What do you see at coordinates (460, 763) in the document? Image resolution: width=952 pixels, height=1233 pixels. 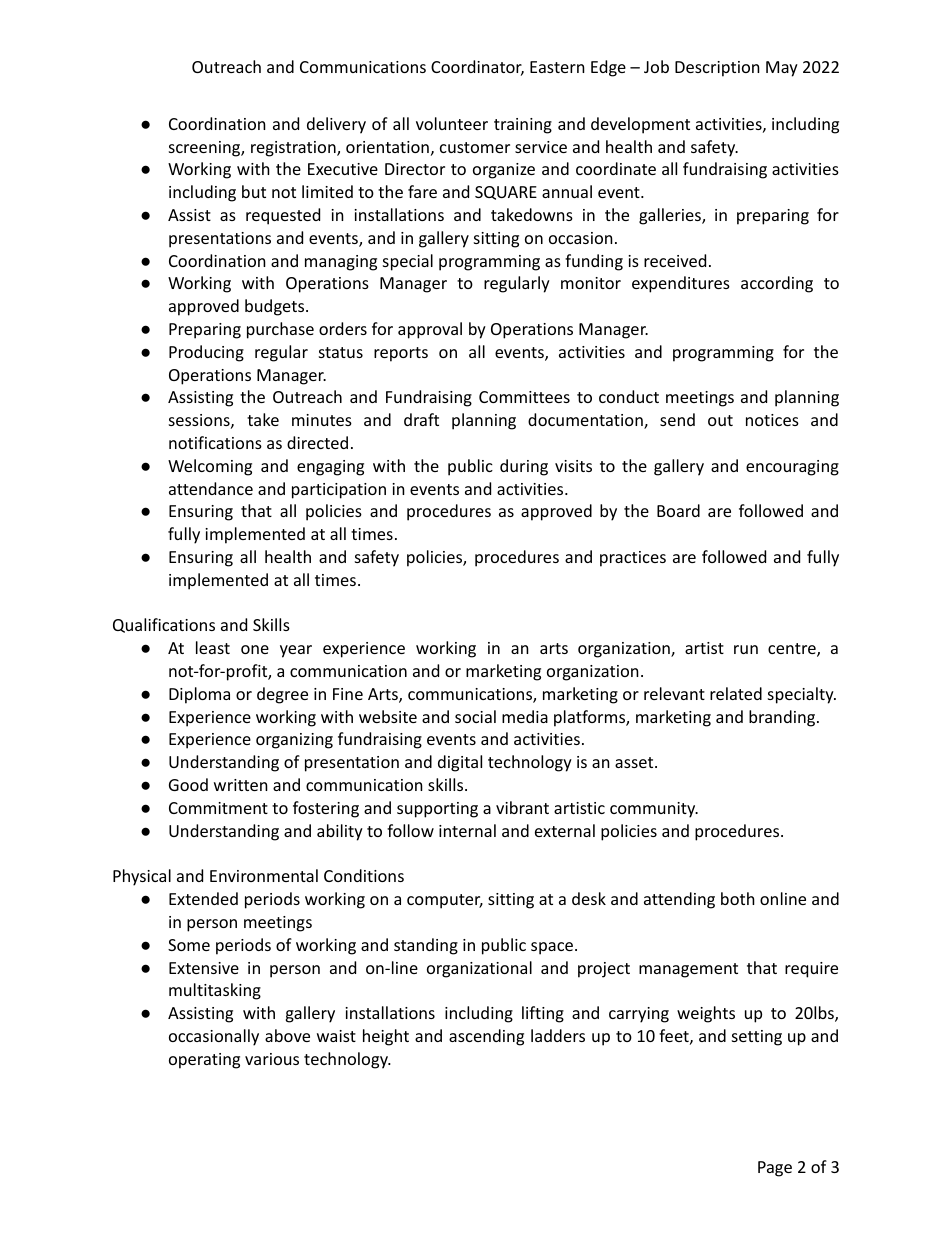 I see `digital` at bounding box center [460, 763].
